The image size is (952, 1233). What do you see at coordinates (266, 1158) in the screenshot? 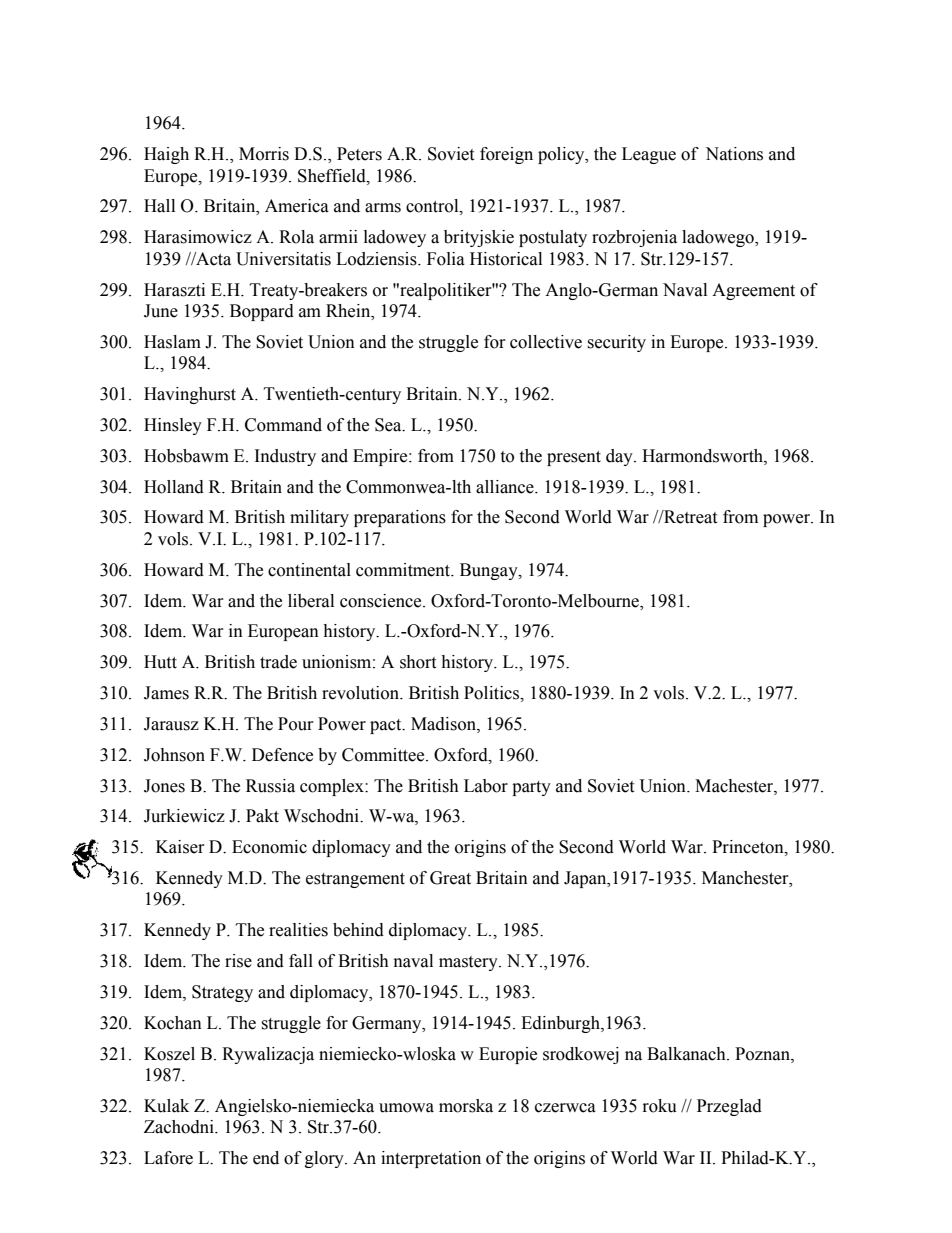
I see `end` at bounding box center [266, 1158].
